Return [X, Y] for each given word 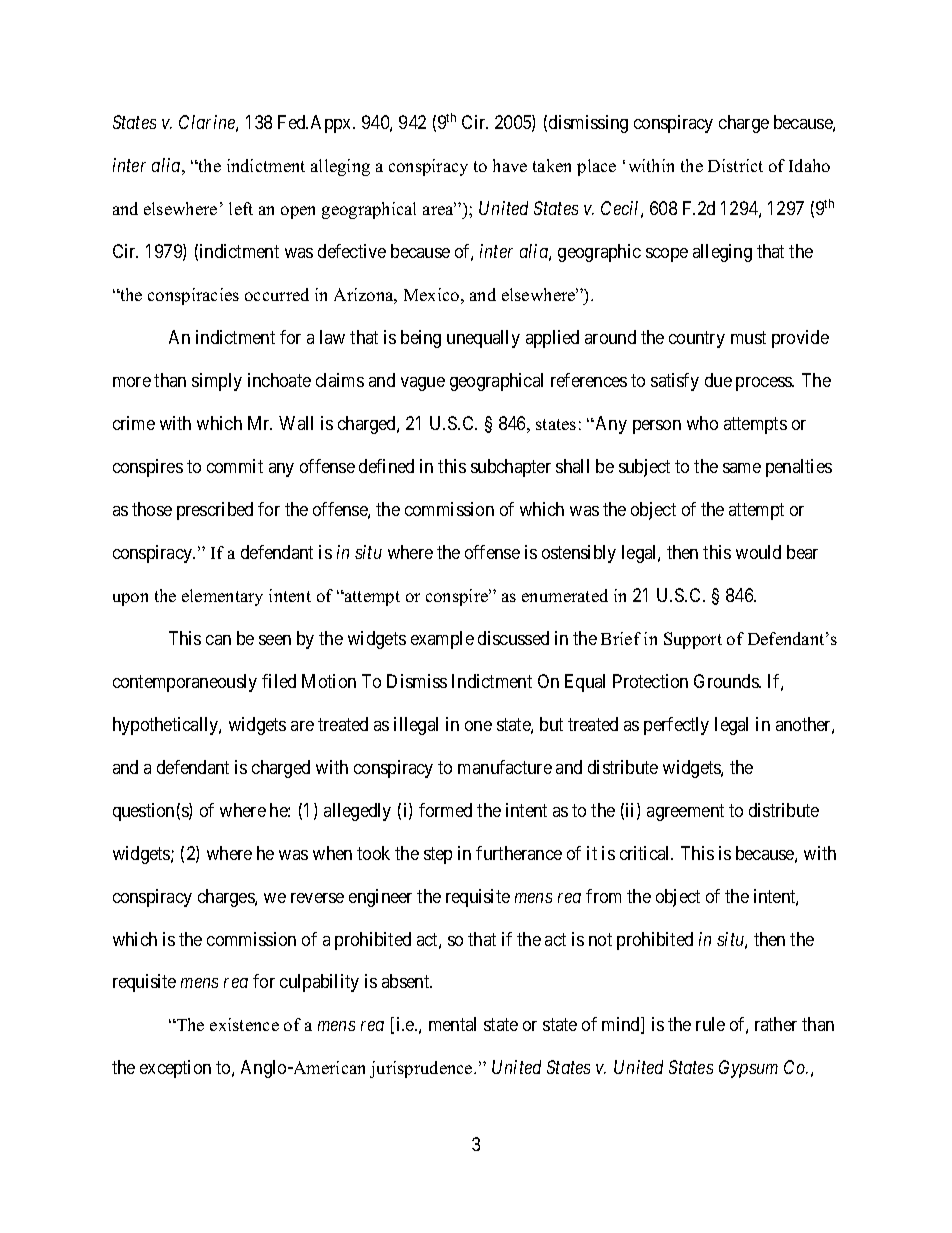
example [442, 640]
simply [217, 382]
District [735, 165]
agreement [685, 812]
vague [423, 384]
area [439, 209]
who [702, 423]
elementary [222, 597]
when [332, 853]
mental [452, 1024]
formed [445, 810]
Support [693, 640]
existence [244, 1024]
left [241, 208]
